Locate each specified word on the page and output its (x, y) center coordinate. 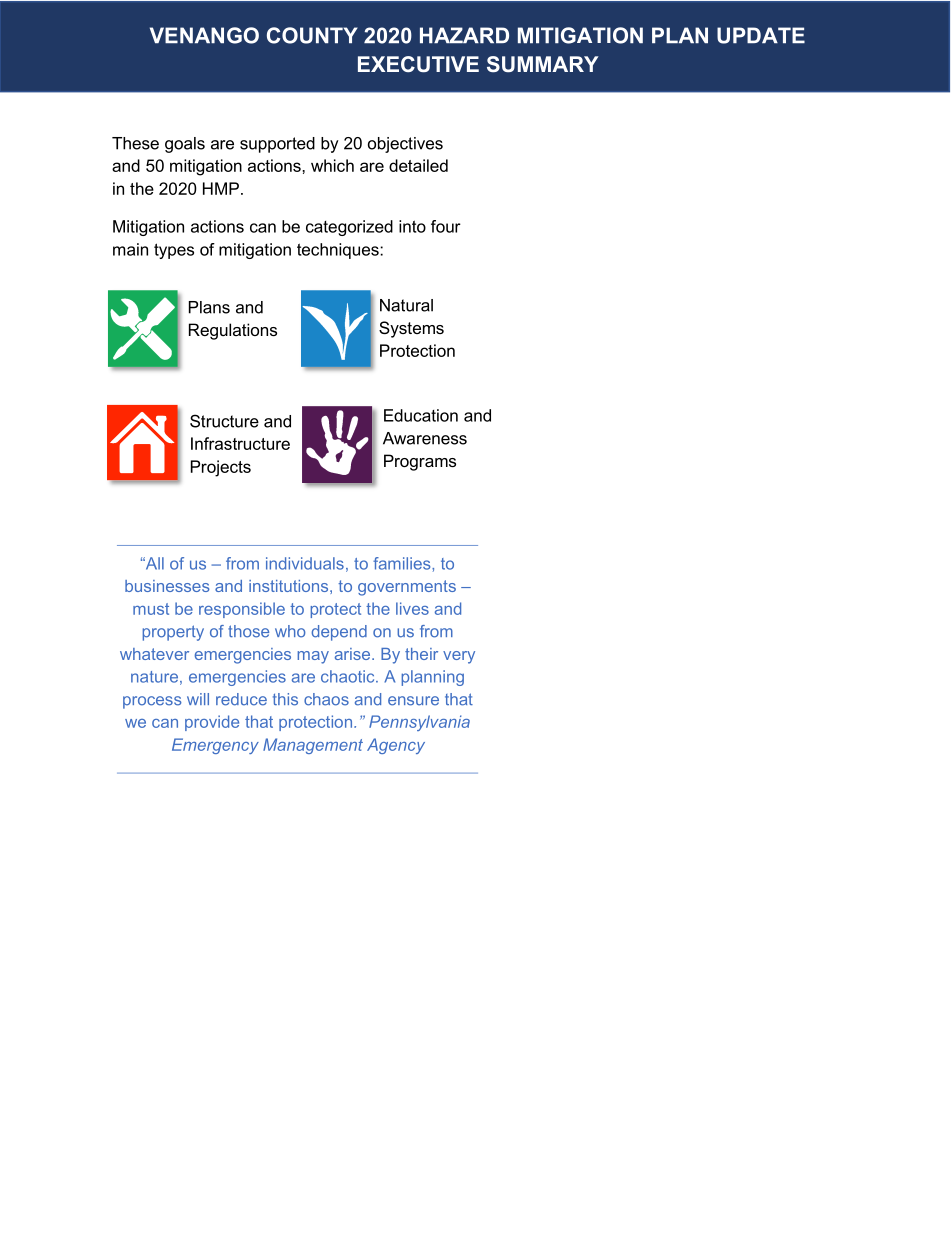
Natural (406, 305)
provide (212, 723)
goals (185, 145)
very (459, 657)
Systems (411, 329)
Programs (420, 462)
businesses (167, 586)
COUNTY (312, 35)
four (446, 226)
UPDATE (761, 35)
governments (407, 588)
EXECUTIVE (418, 64)
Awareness (425, 438)
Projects (221, 468)
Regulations (233, 331)
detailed (418, 165)
